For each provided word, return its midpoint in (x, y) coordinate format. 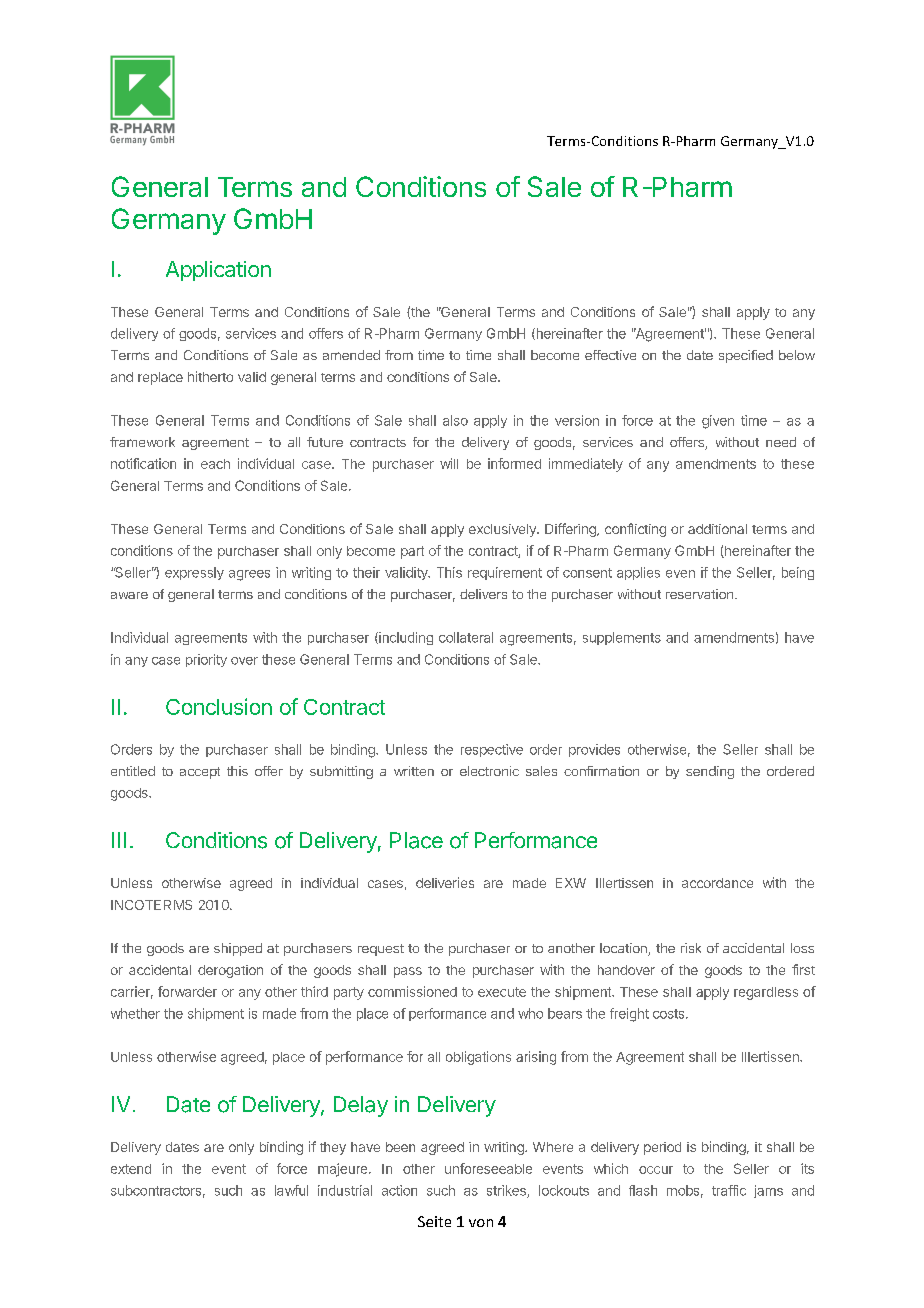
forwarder (187, 991)
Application (218, 271)
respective (492, 750)
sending (710, 772)
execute (502, 992)
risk (691, 948)
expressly (194, 573)
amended (351, 355)
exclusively (503, 530)
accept (200, 773)
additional (717, 529)
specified (746, 356)
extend (131, 1169)
